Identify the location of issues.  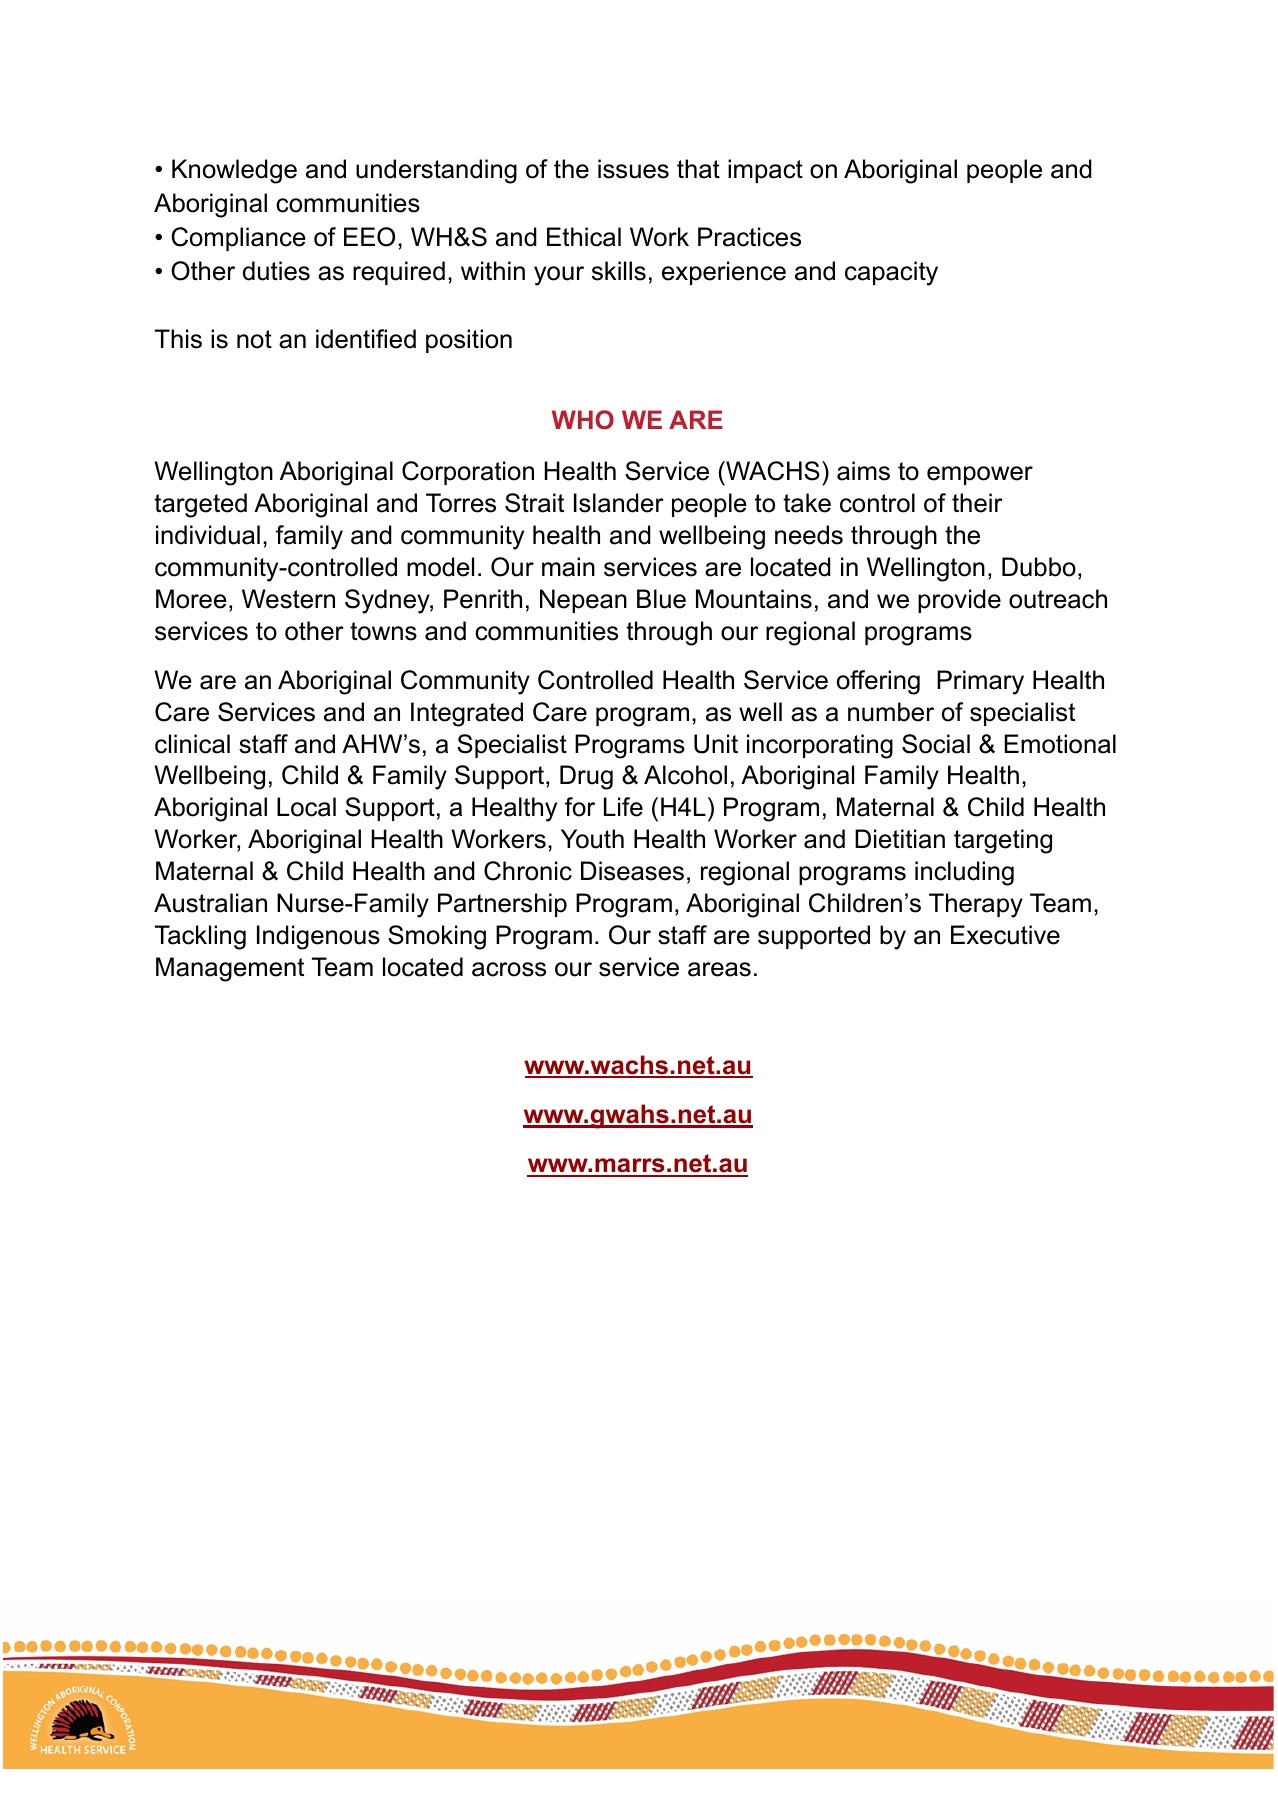
(633, 169).
